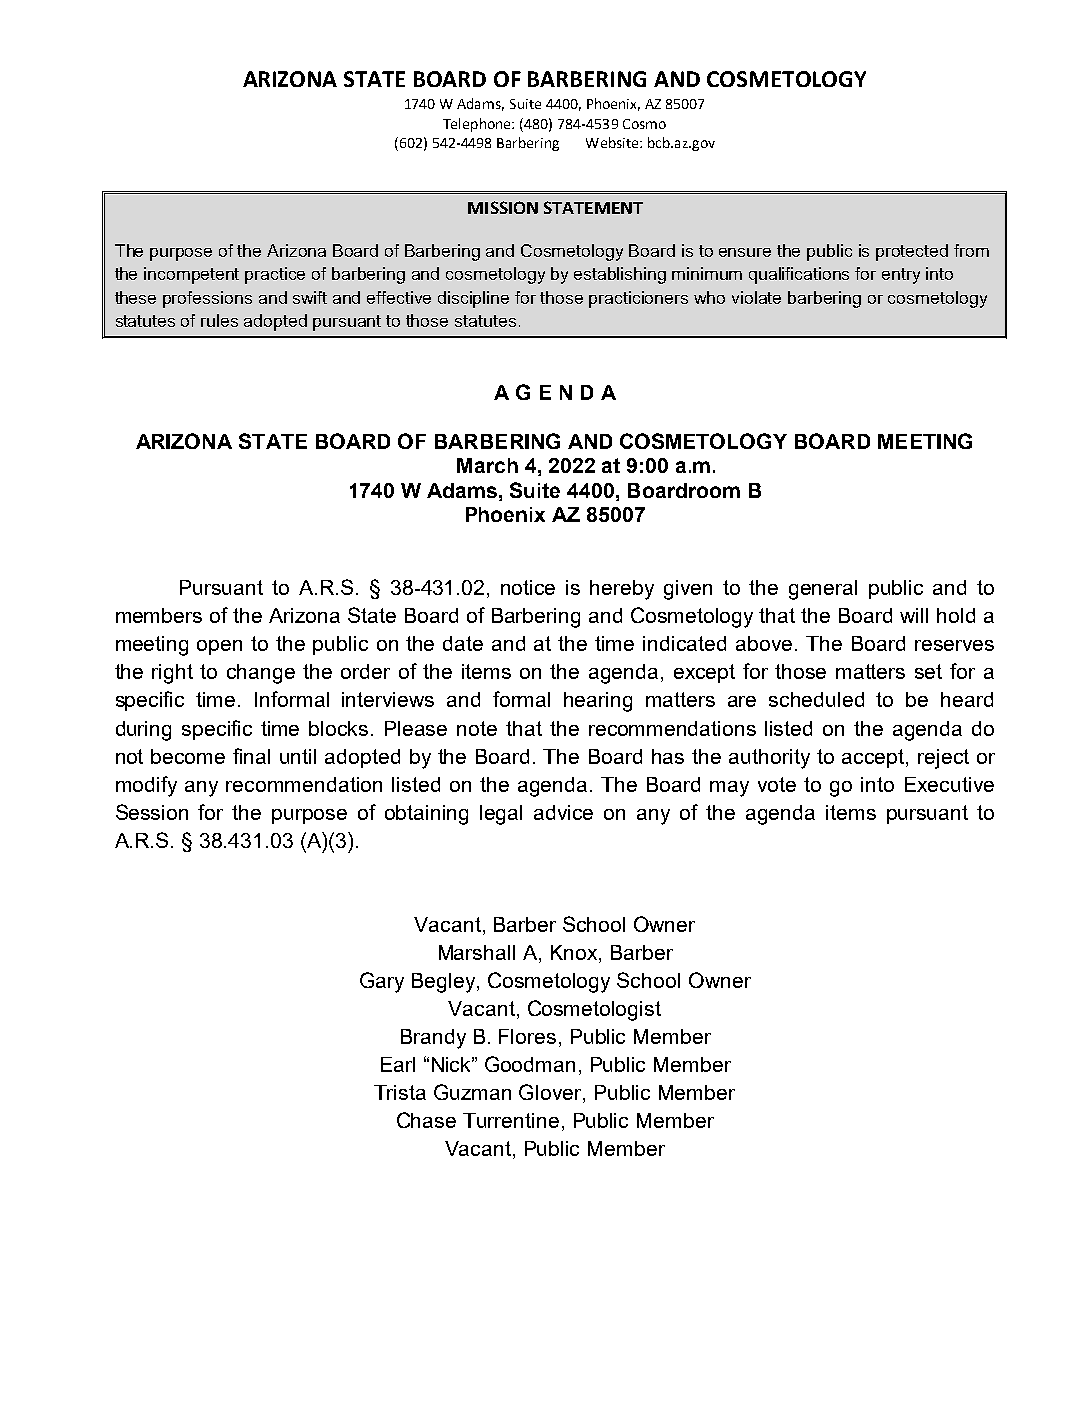 This page has height=1401, width=1083. What do you see at coordinates (823, 590) in the page?
I see `general` at bounding box center [823, 590].
